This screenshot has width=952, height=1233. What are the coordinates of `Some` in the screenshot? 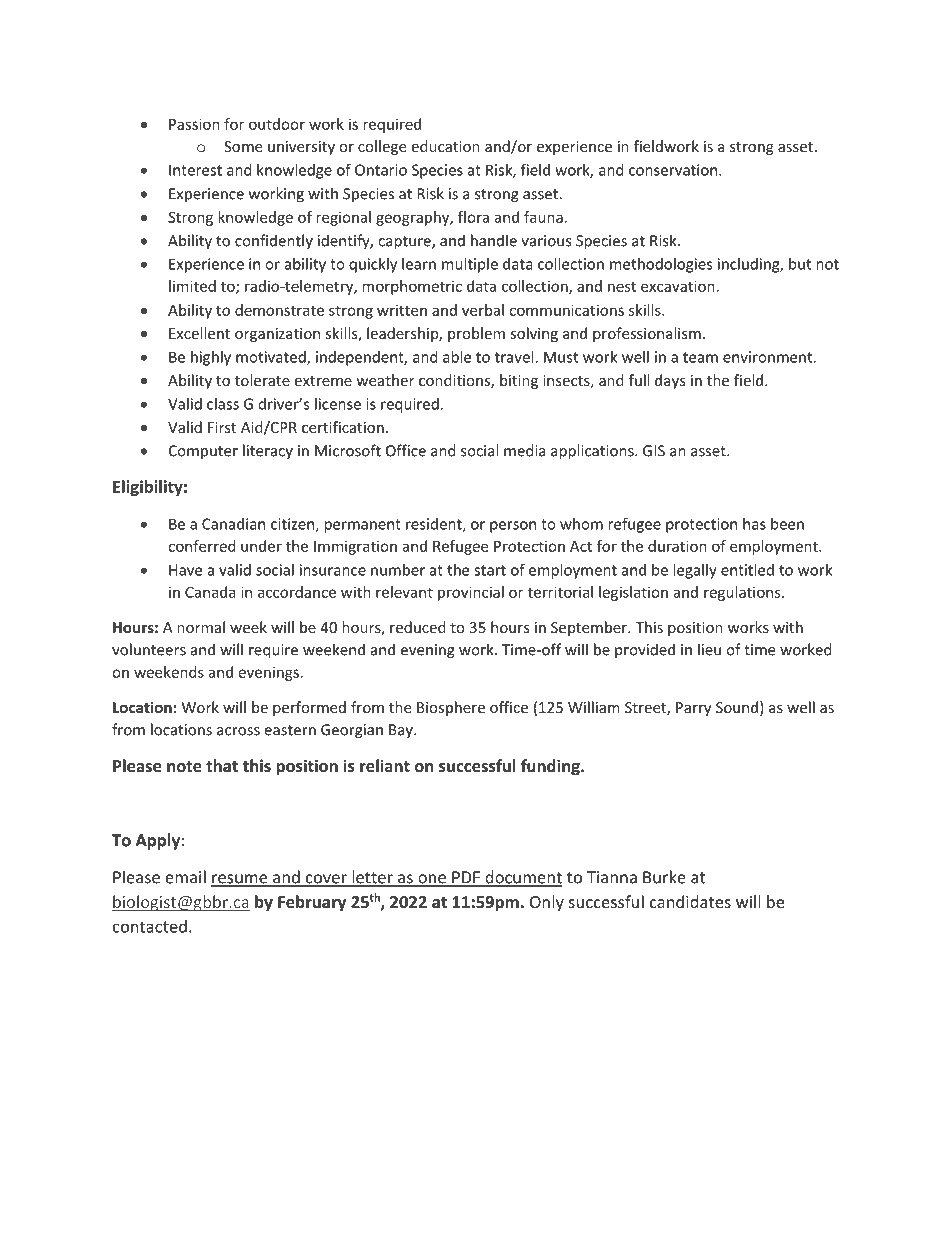 It's located at (243, 146).
